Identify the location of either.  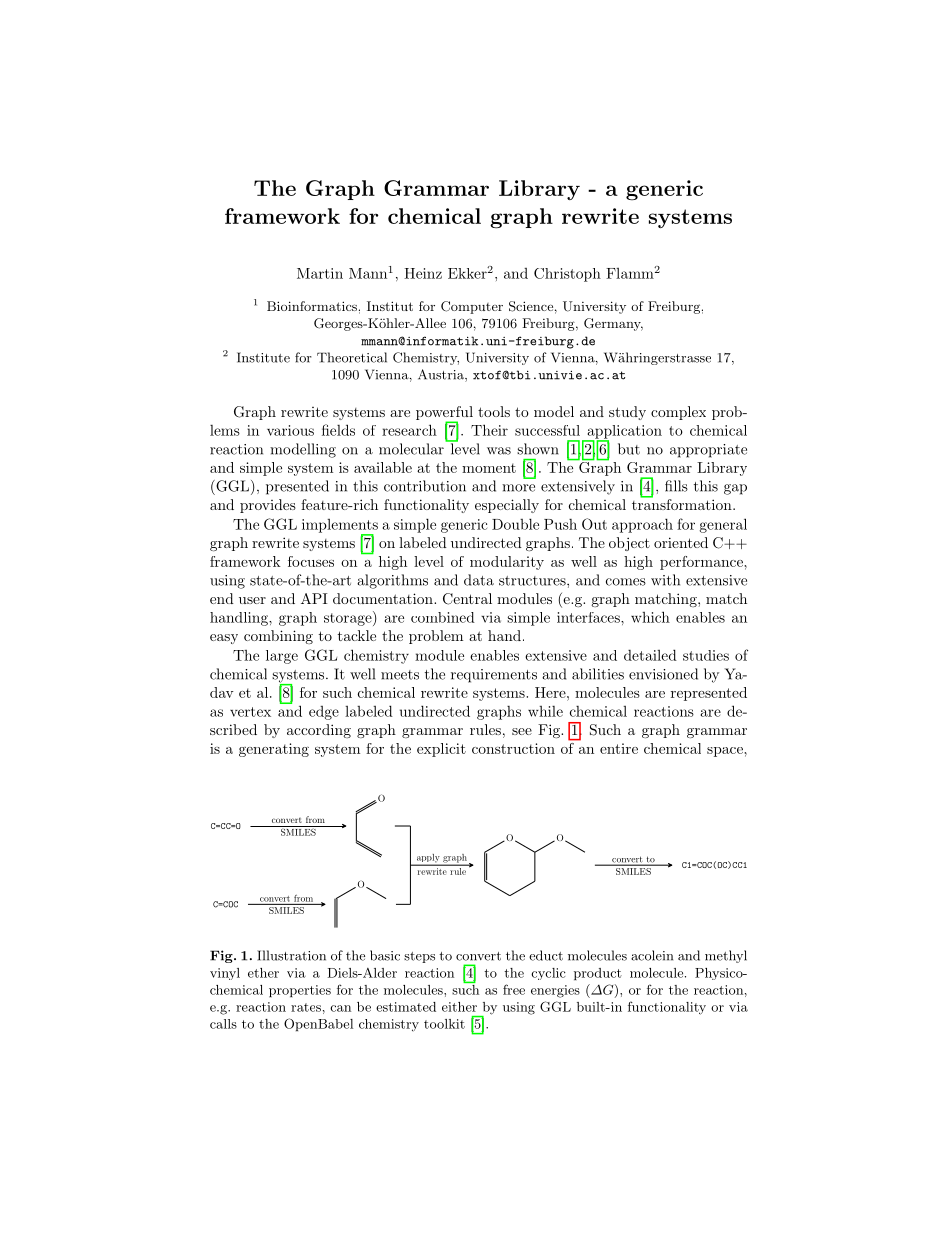
(459, 1007).
